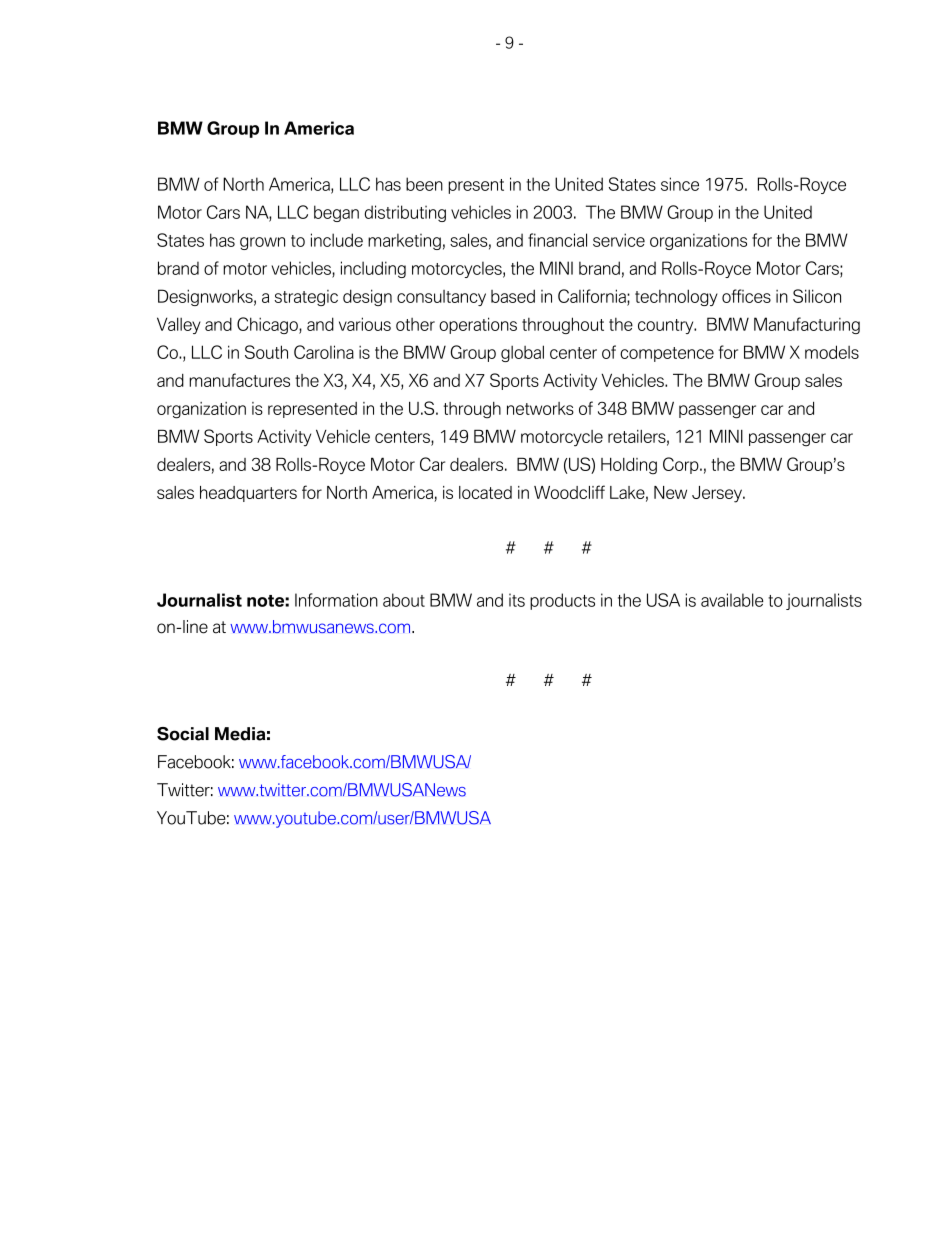 The image size is (952, 1233). Describe the element at coordinates (732, 600) in the screenshot. I see `available` at that location.
